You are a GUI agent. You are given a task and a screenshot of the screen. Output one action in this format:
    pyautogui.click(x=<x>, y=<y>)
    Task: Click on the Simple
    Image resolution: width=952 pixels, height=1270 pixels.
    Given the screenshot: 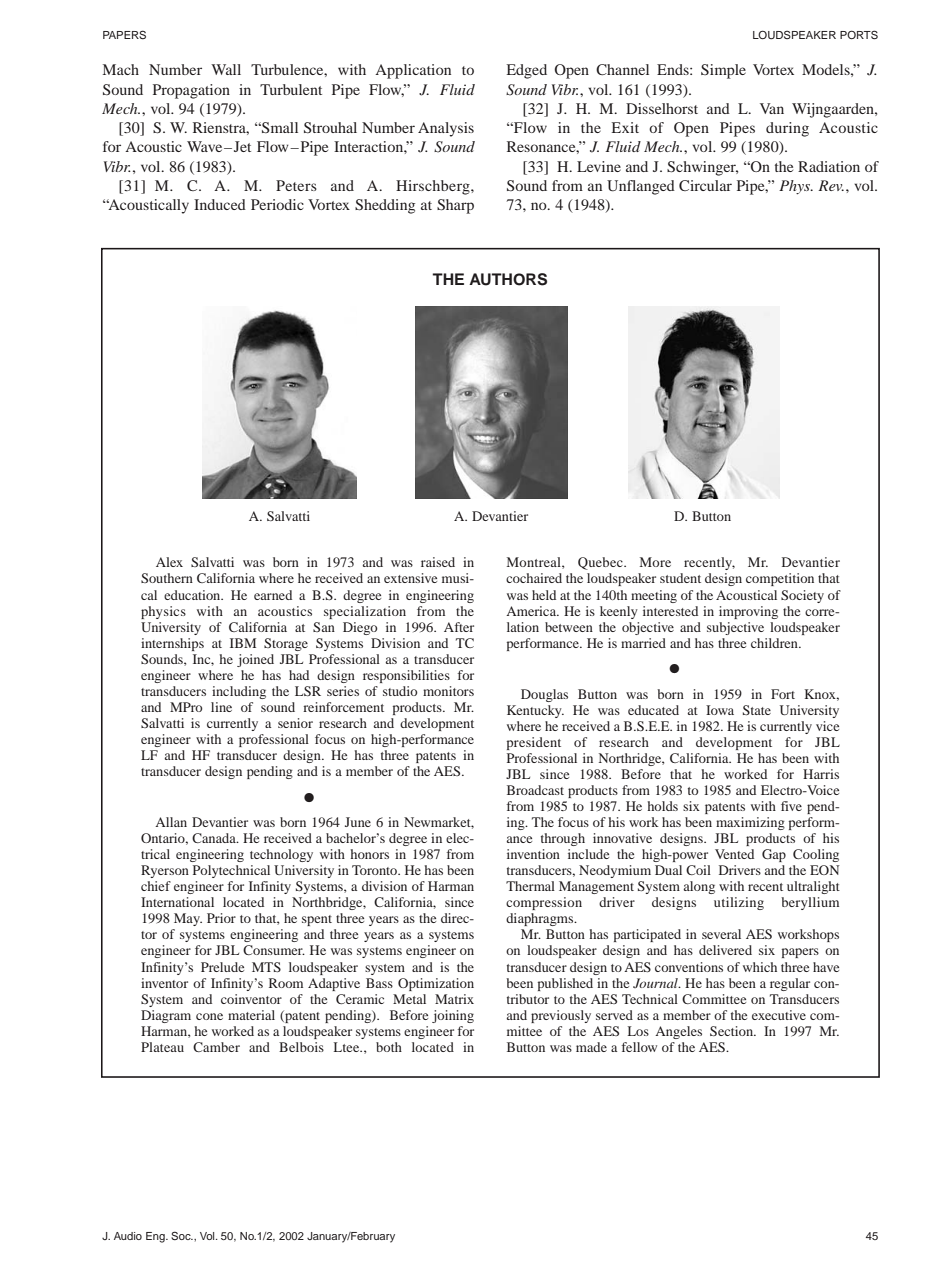 What is the action you would take?
    pyautogui.click(x=723, y=71)
